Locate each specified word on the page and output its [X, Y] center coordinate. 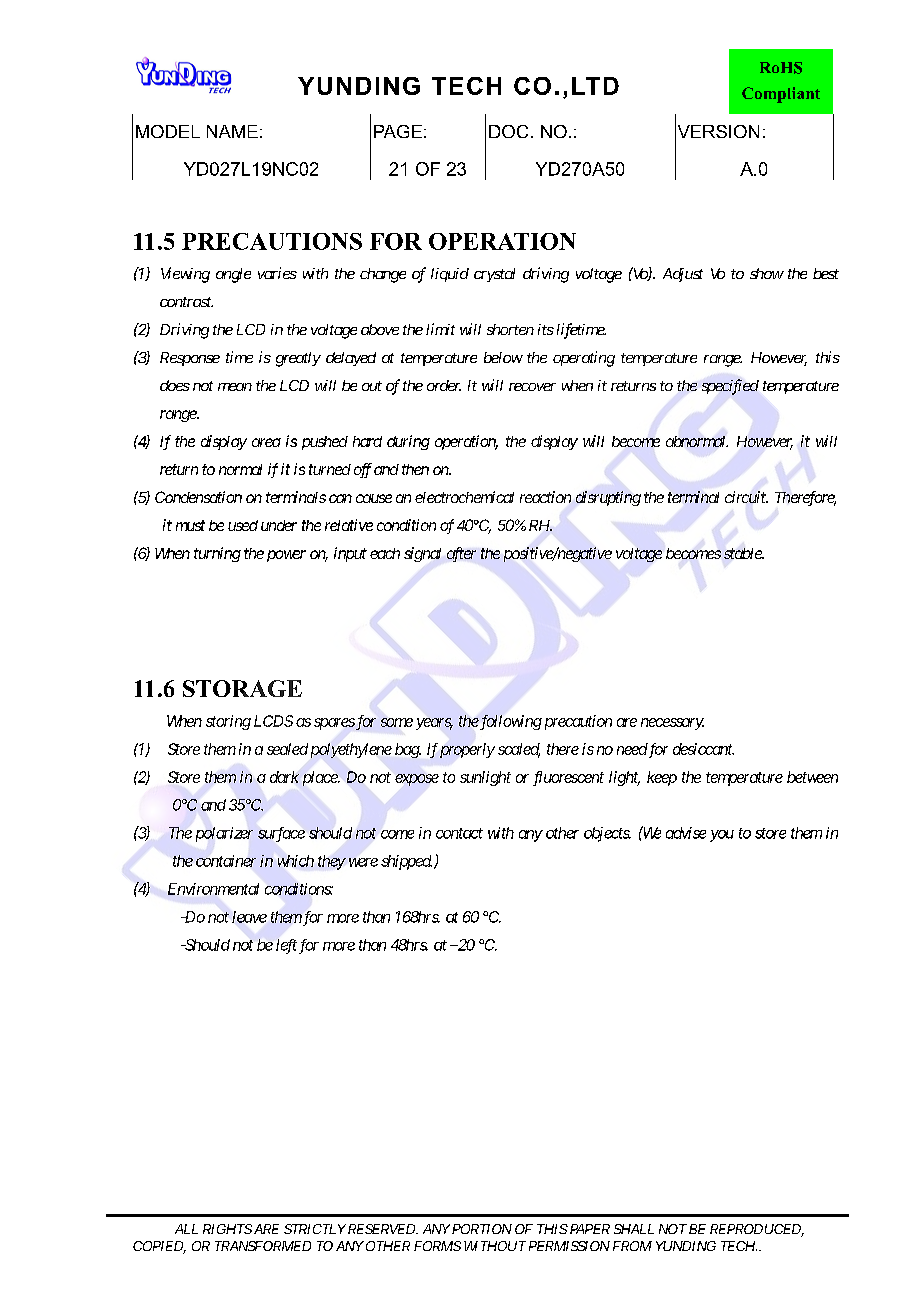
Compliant [781, 95]
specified [730, 387]
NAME [232, 131]
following [510, 722]
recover [532, 387]
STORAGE [242, 688]
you [722, 836]
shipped [406, 862]
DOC [508, 131]
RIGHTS [227, 1229]
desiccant [703, 749]
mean [235, 387]
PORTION [482, 1229]
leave [249, 917]
